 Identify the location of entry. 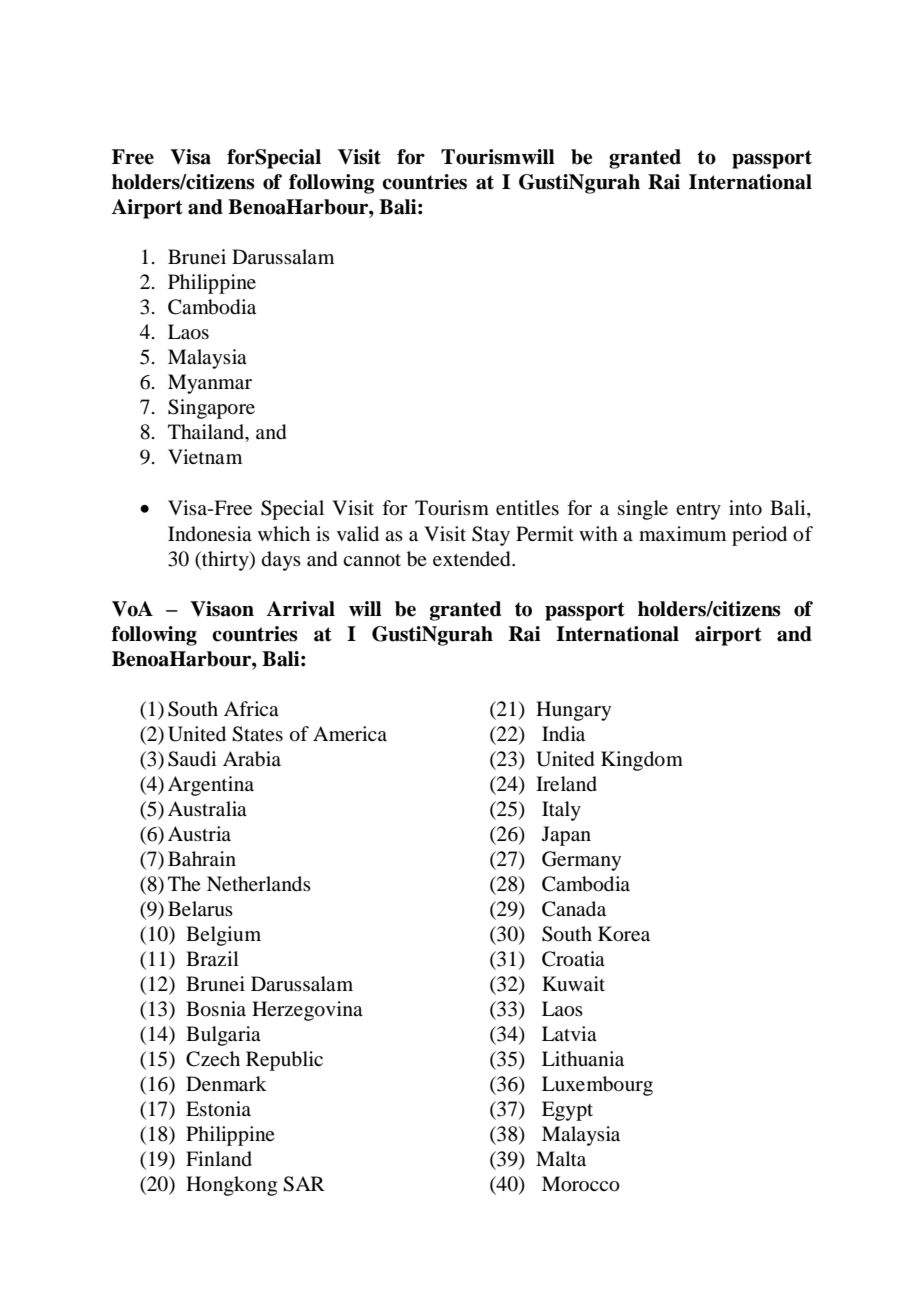
(698, 511).
